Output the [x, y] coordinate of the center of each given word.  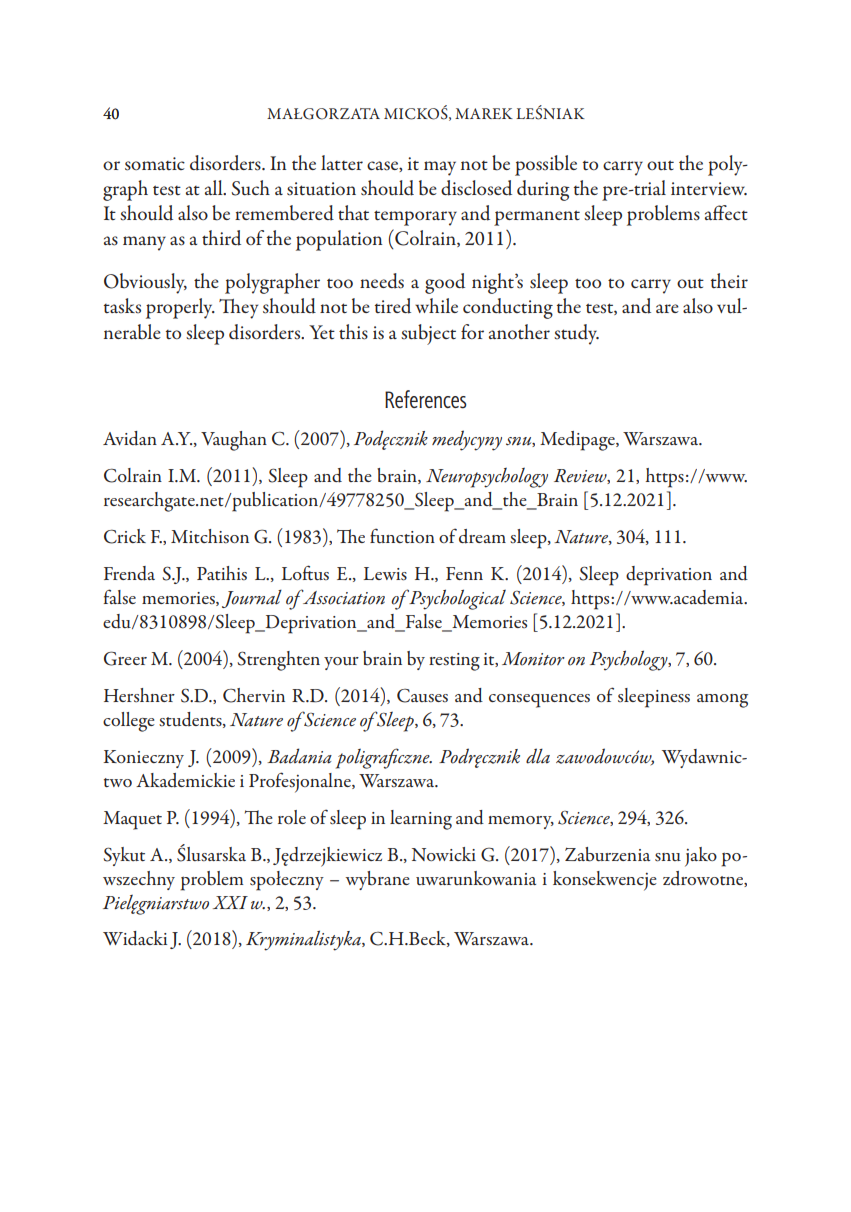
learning [421, 820]
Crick [125, 536]
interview [709, 188]
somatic [155, 164]
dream [482, 536]
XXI [230, 902]
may [440, 168]
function [402, 535]
